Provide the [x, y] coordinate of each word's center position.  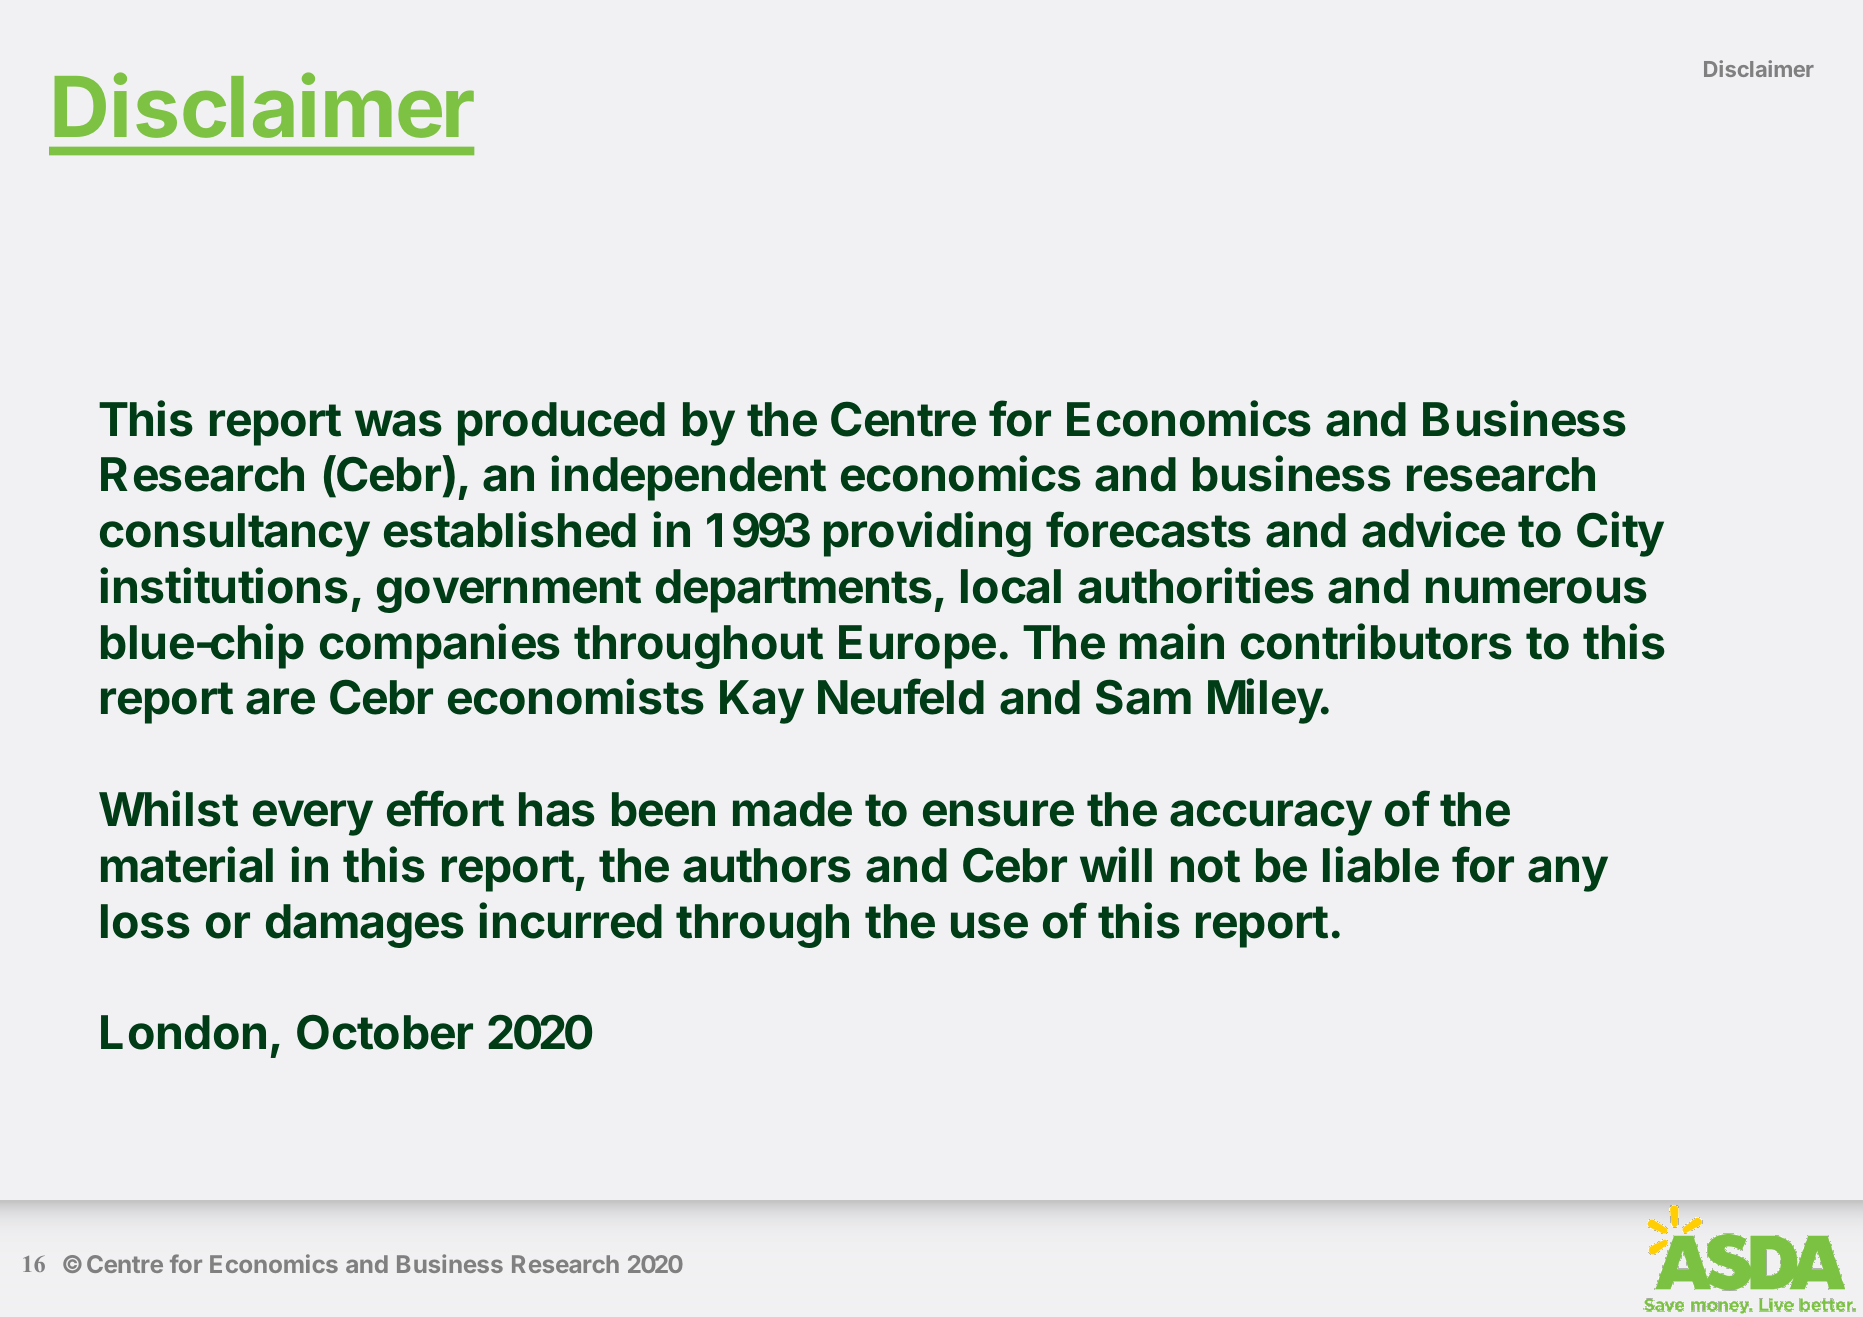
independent [688, 478]
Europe [917, 647]
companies [440, 646]
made [792, 809]
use [989, 925]
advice [1433, 530]
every [313, 818]
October [385, 1032]
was [398, 423]
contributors [1376, 641]
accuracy [1271, 818]
